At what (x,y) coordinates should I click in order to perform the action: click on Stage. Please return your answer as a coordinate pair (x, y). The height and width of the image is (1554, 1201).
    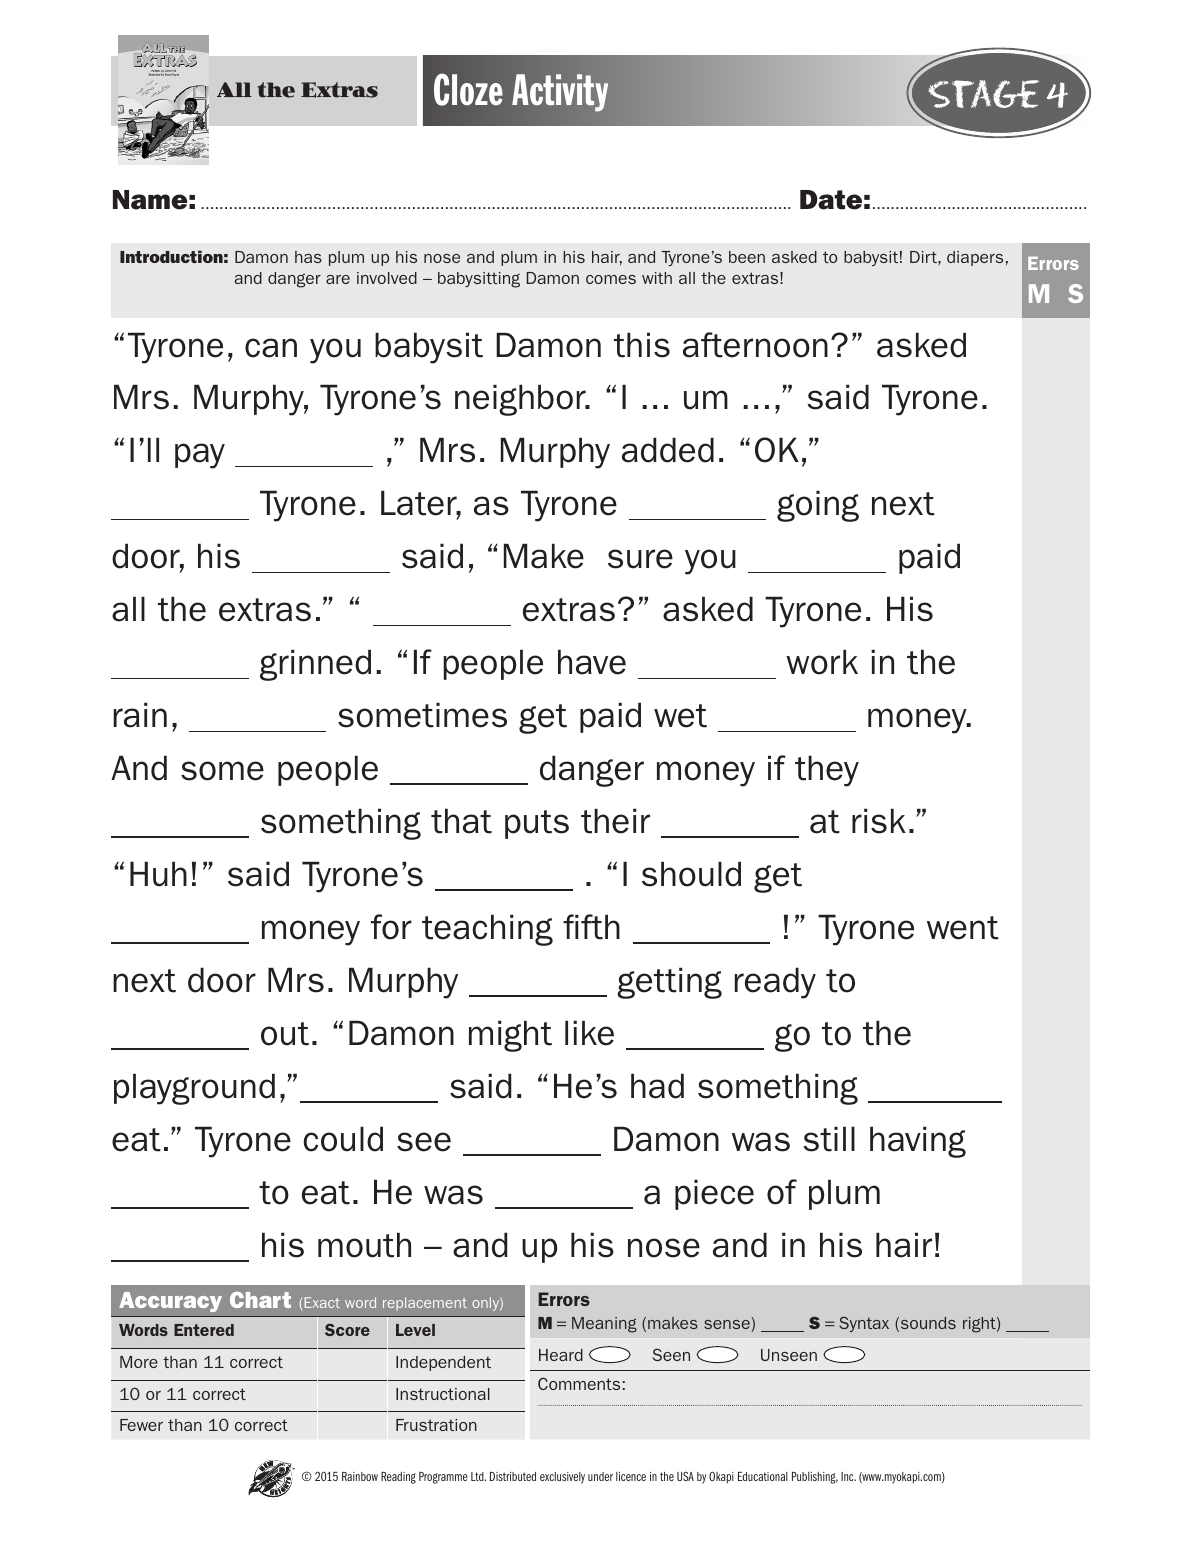
    Looking at the image, I should click on (983, 94).
